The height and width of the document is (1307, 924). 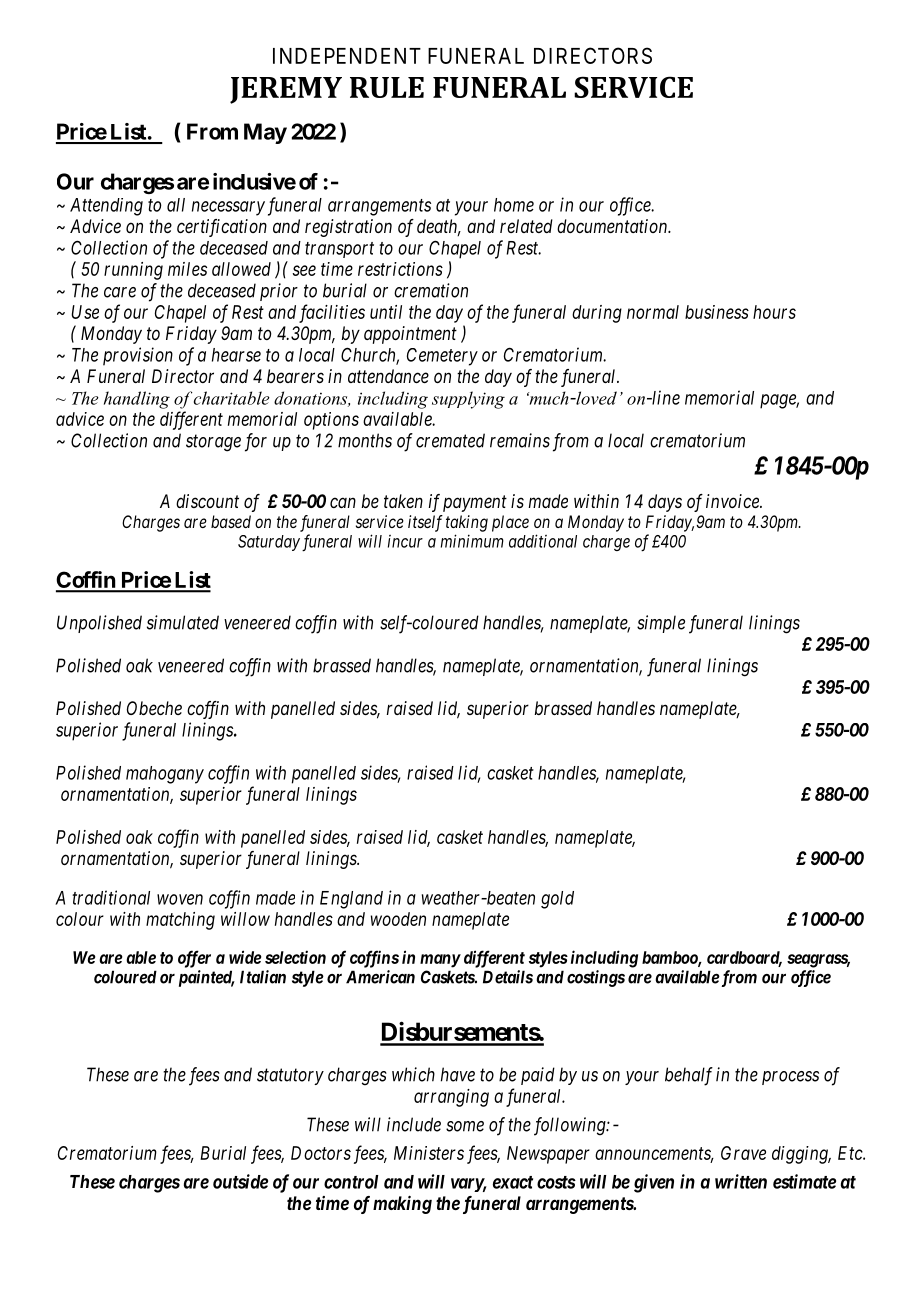 What do you see at coordinates (472, 541) in the document?
I see `minimum` at bounding box center [472, 541].
